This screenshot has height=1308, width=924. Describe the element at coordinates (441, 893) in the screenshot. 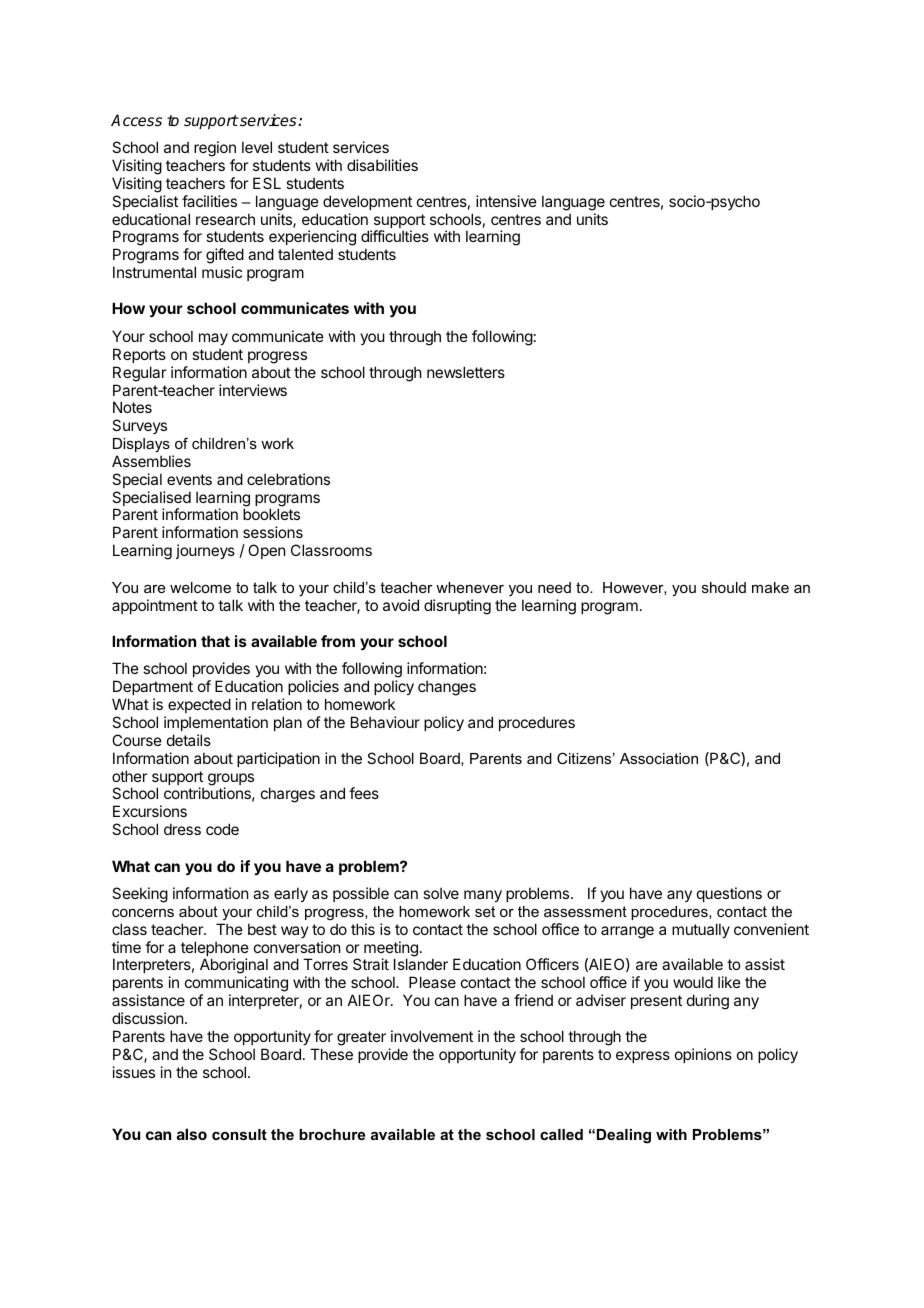

I see `solve` at that location.
